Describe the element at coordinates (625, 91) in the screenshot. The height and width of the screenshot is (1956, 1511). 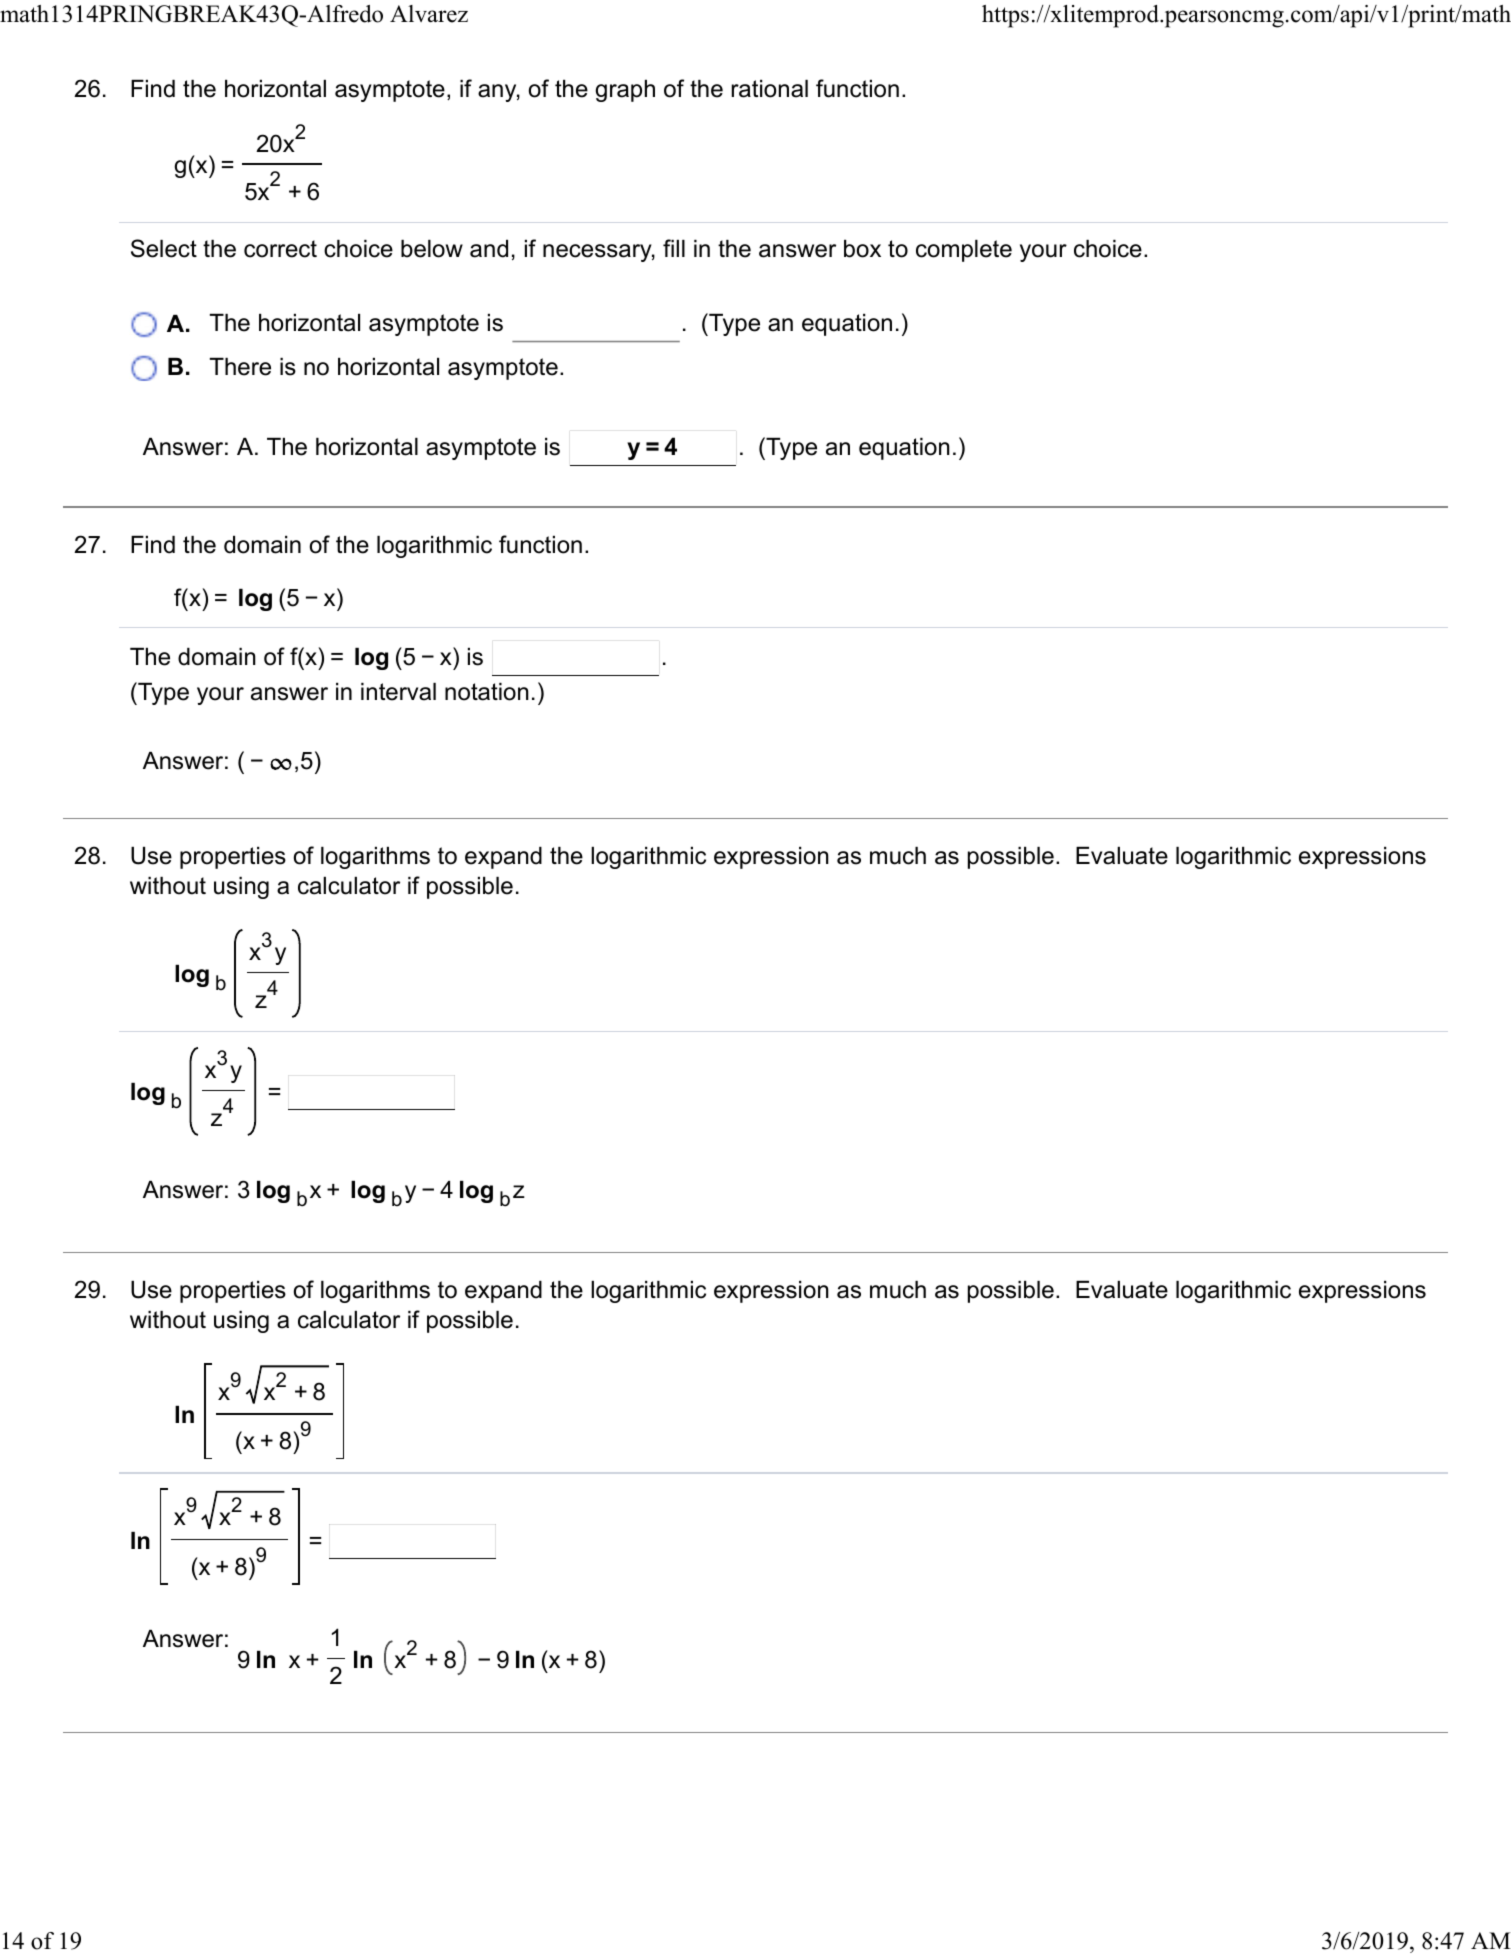
I see `graph` at that location.
